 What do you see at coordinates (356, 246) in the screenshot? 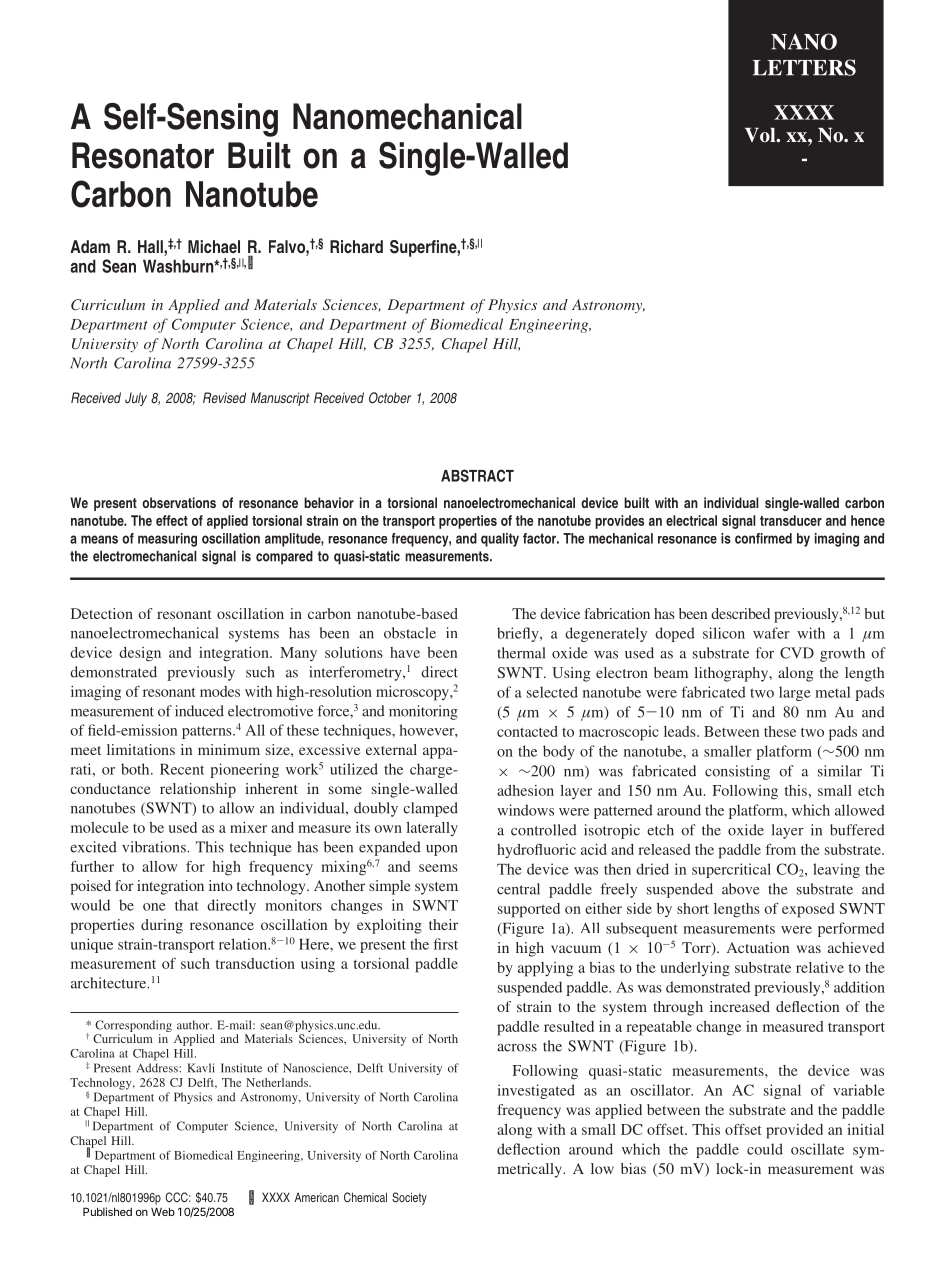
I see `Richard` at bounding box center [356, 246].
